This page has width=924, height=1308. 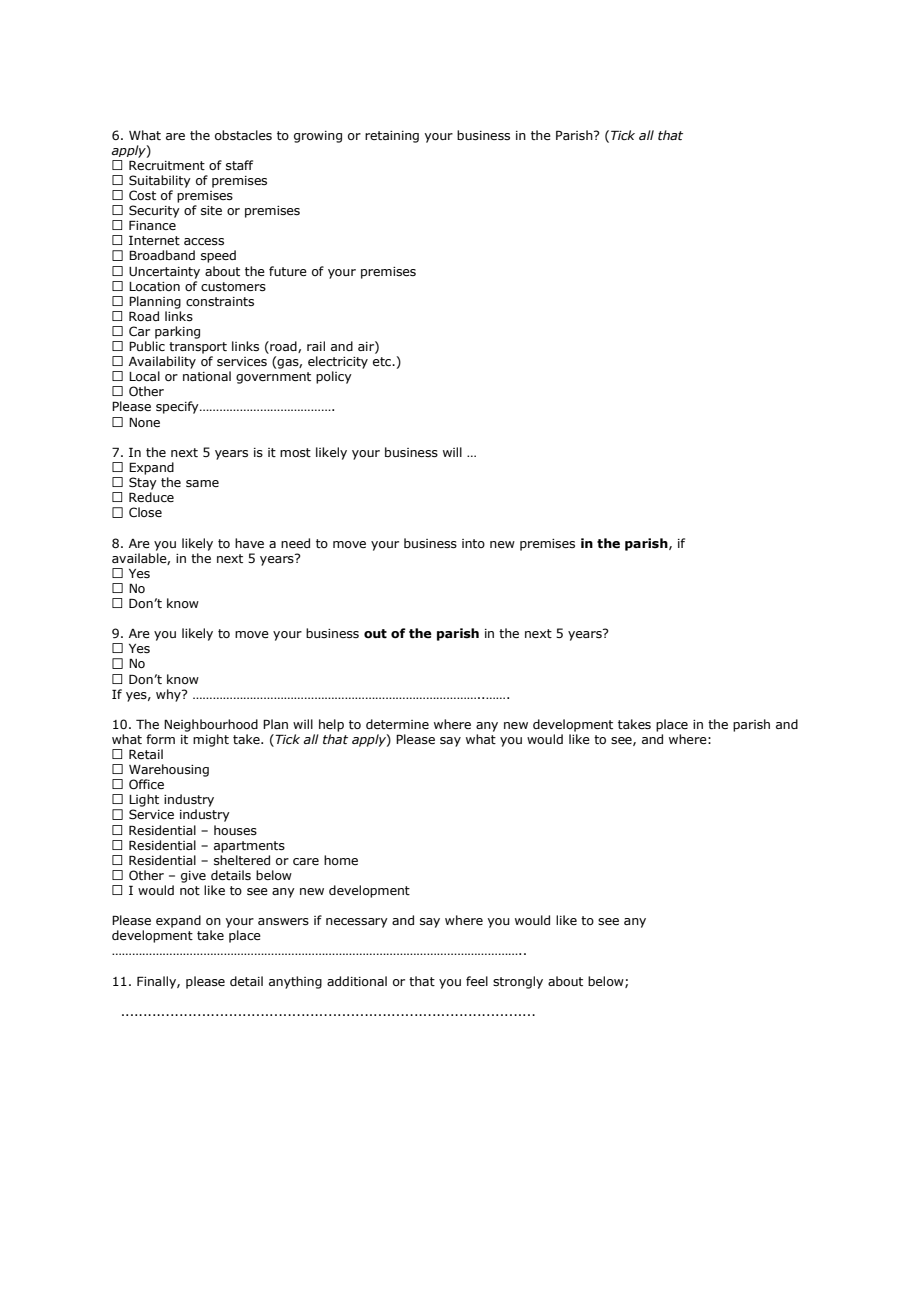 What do you see at coordinates (318, 137) in the page?
I see `growing` at bounding box center [318, 137].
